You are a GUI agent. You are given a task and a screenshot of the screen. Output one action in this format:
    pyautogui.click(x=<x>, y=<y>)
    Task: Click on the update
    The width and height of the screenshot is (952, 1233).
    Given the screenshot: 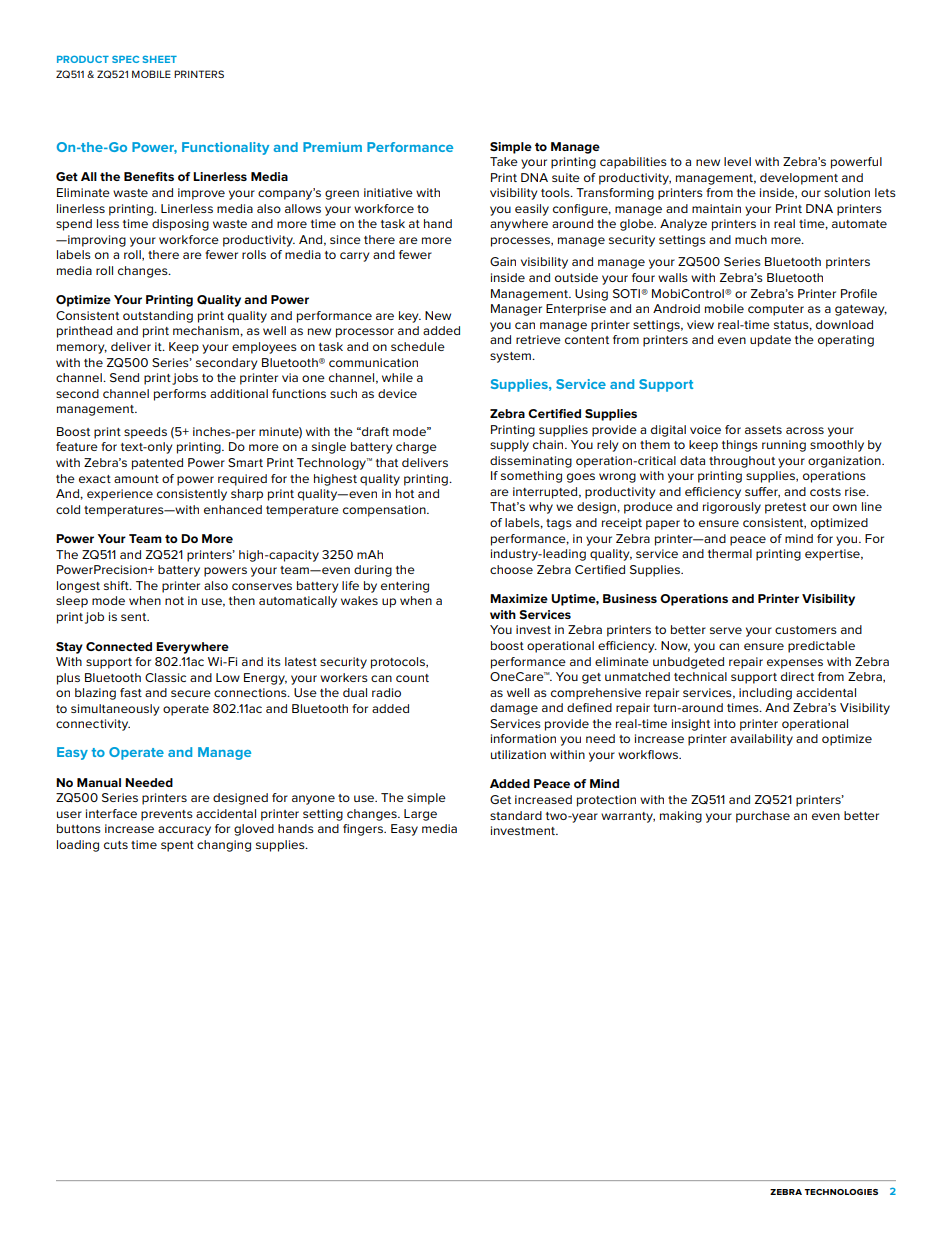 What is the action you would take?
    pyautogui.click(x=770, y=341)
